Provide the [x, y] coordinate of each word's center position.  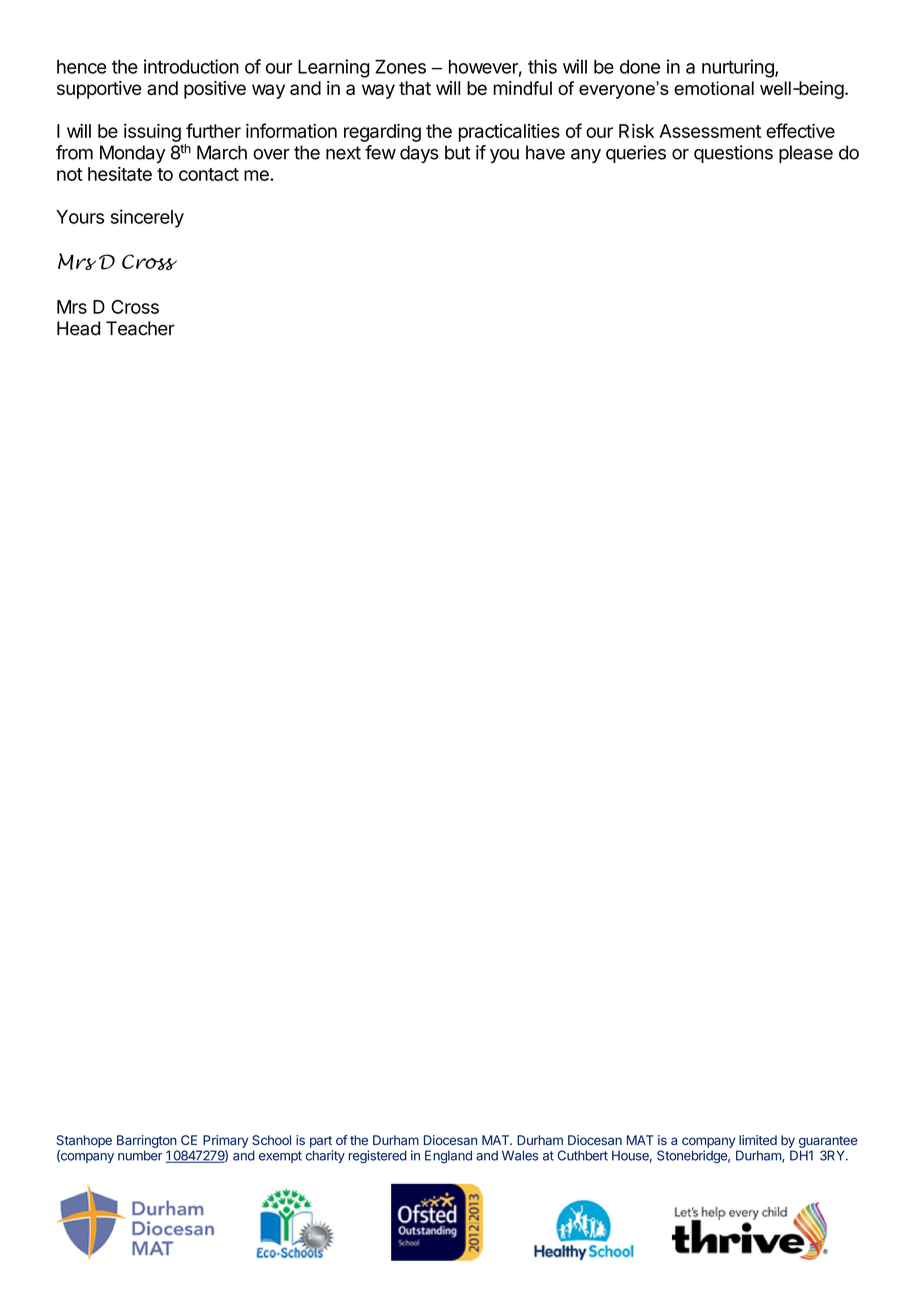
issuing [152, 132]
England [448, 1156]
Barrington [147, 1141]
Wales [520, 1155]
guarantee [828, 1142]
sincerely [147, 218]
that [415, 88]
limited [758, 1140]
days [419, 154]
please [806, 154]
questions [733, 154]
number [140, 1155]
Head [78, 328]
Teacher [140, 328]
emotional [714, 88]
